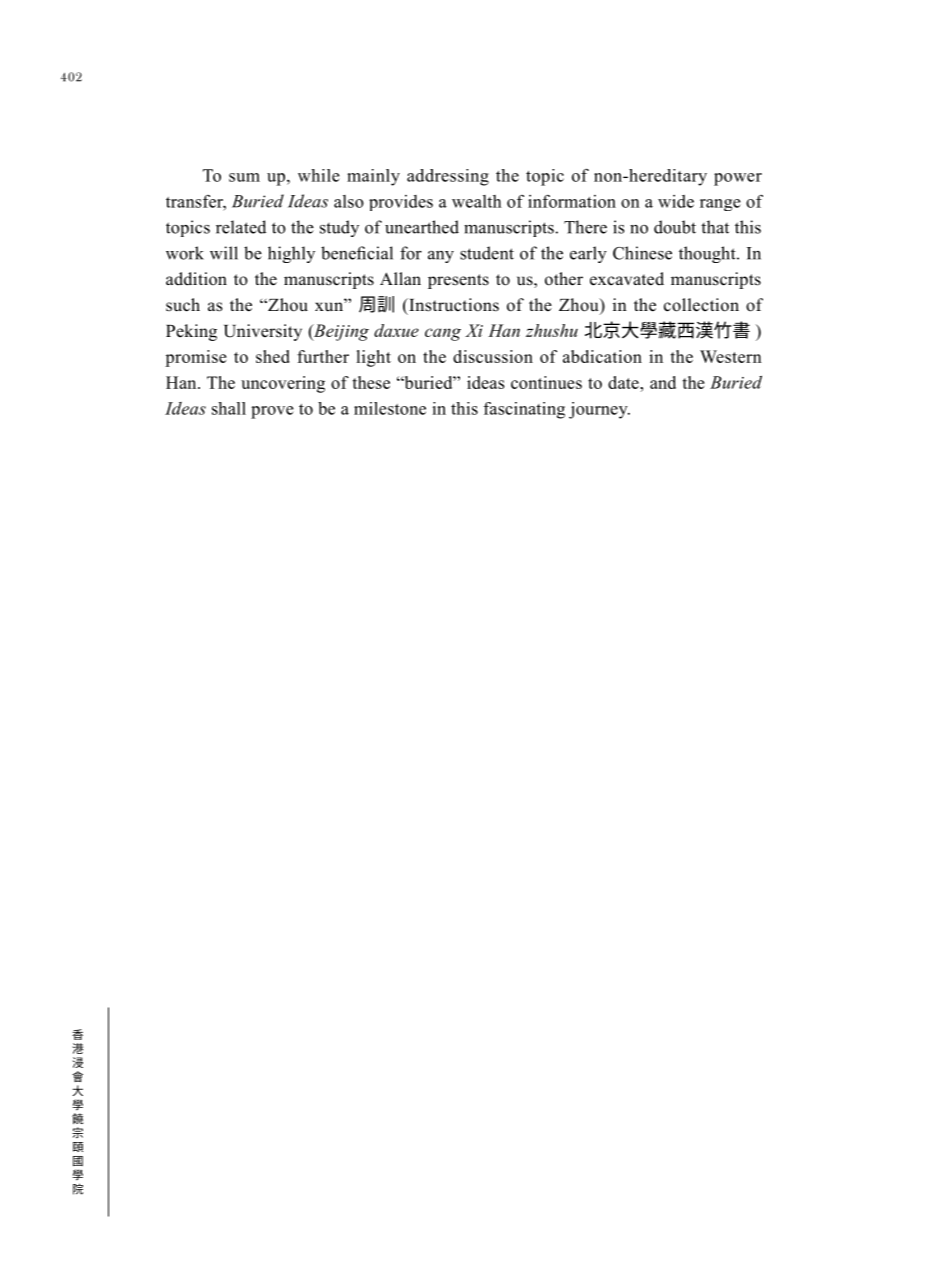 This page has width=927, height=1288. I want to click on doubt, so click(675, 227).
